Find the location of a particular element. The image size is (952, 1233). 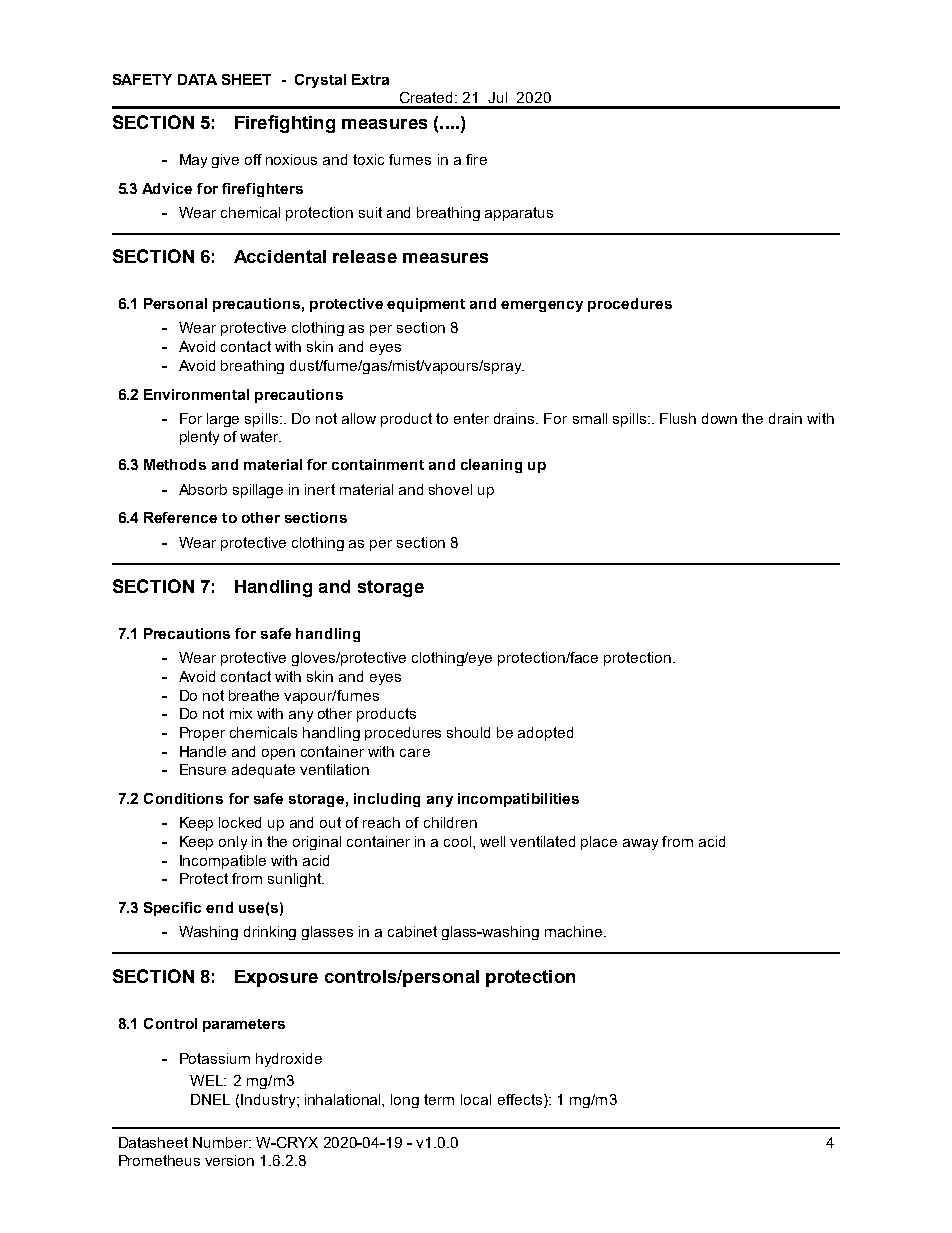

Flush is located at coordinates (678, 418).
